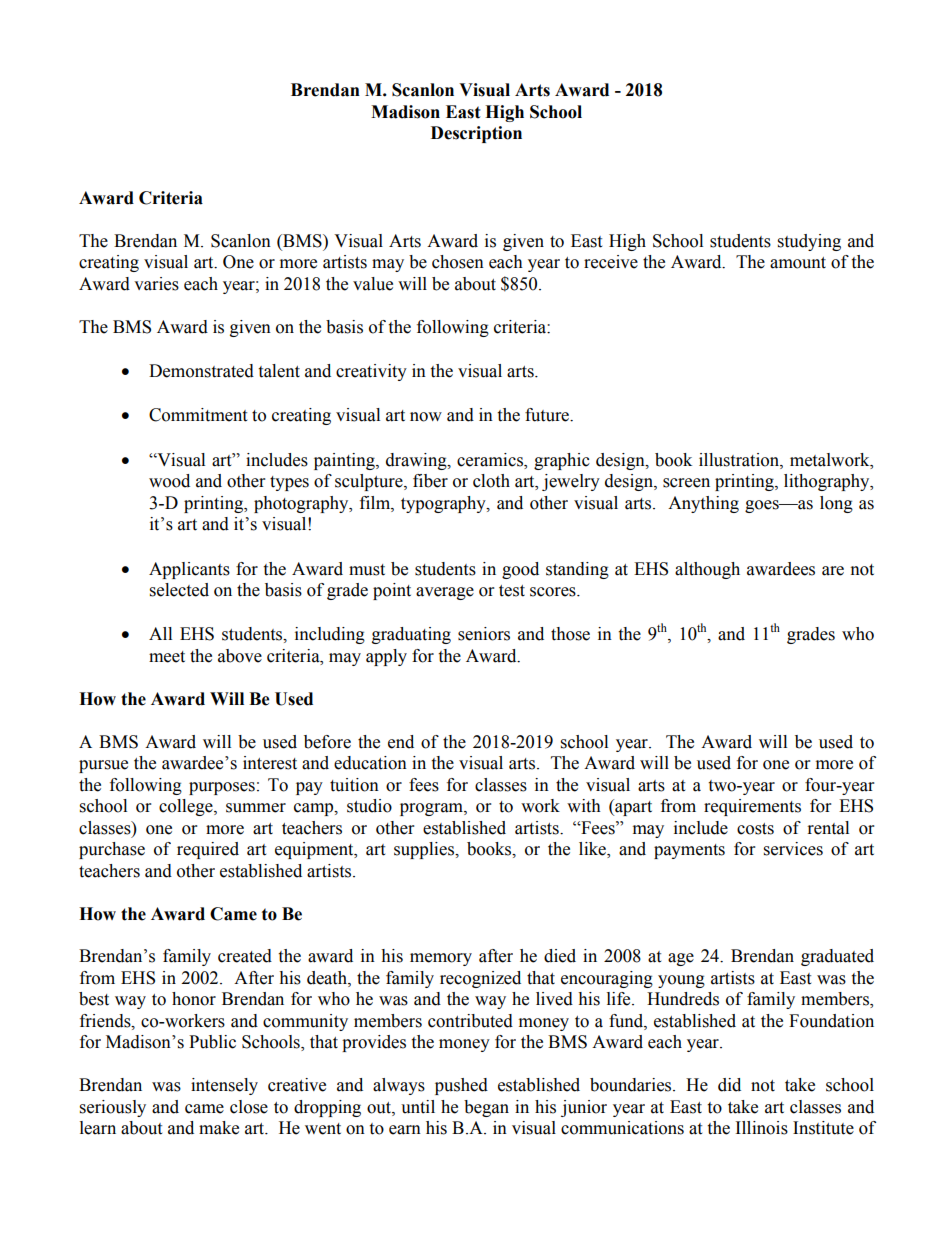 This screenshot has width=952, height=1233. What do you see at coordinates (793, 849) in the screenshot?
I see `services` at bounding box center [793, 849].
